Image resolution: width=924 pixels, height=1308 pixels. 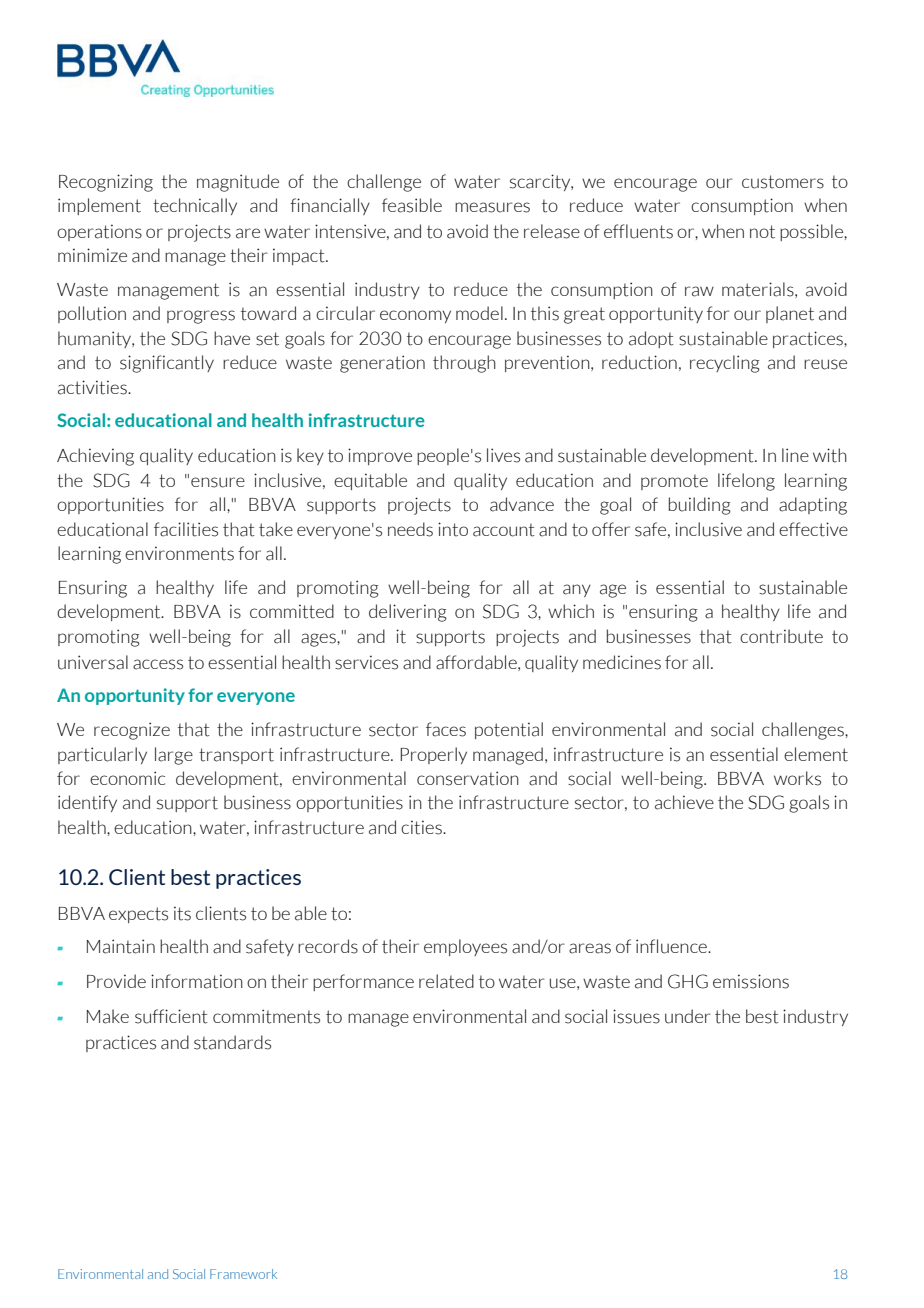 I want to click on element, so click(x=816, y=754).
